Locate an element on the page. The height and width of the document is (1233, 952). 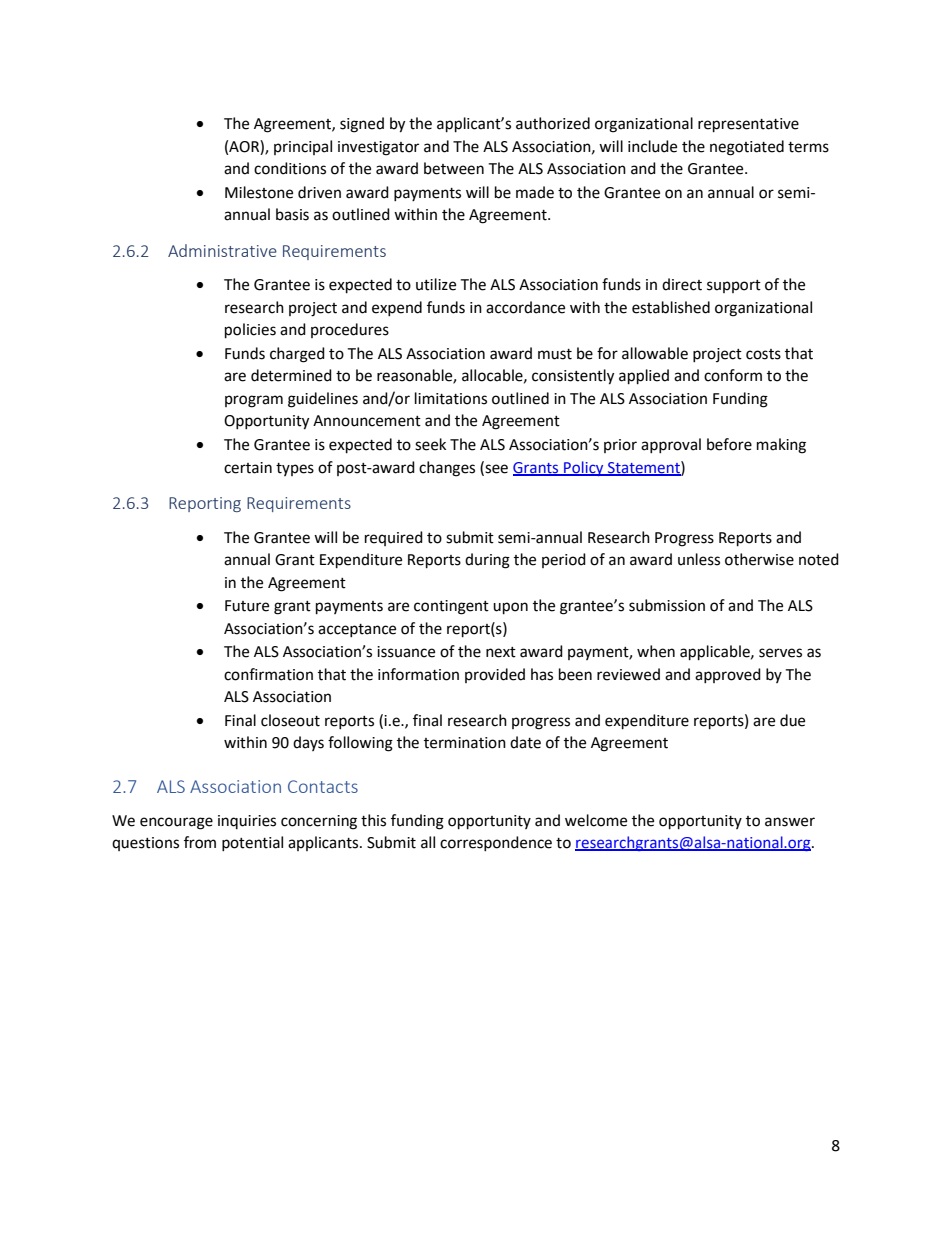
correspondence is located at coordinates (496, 843).
